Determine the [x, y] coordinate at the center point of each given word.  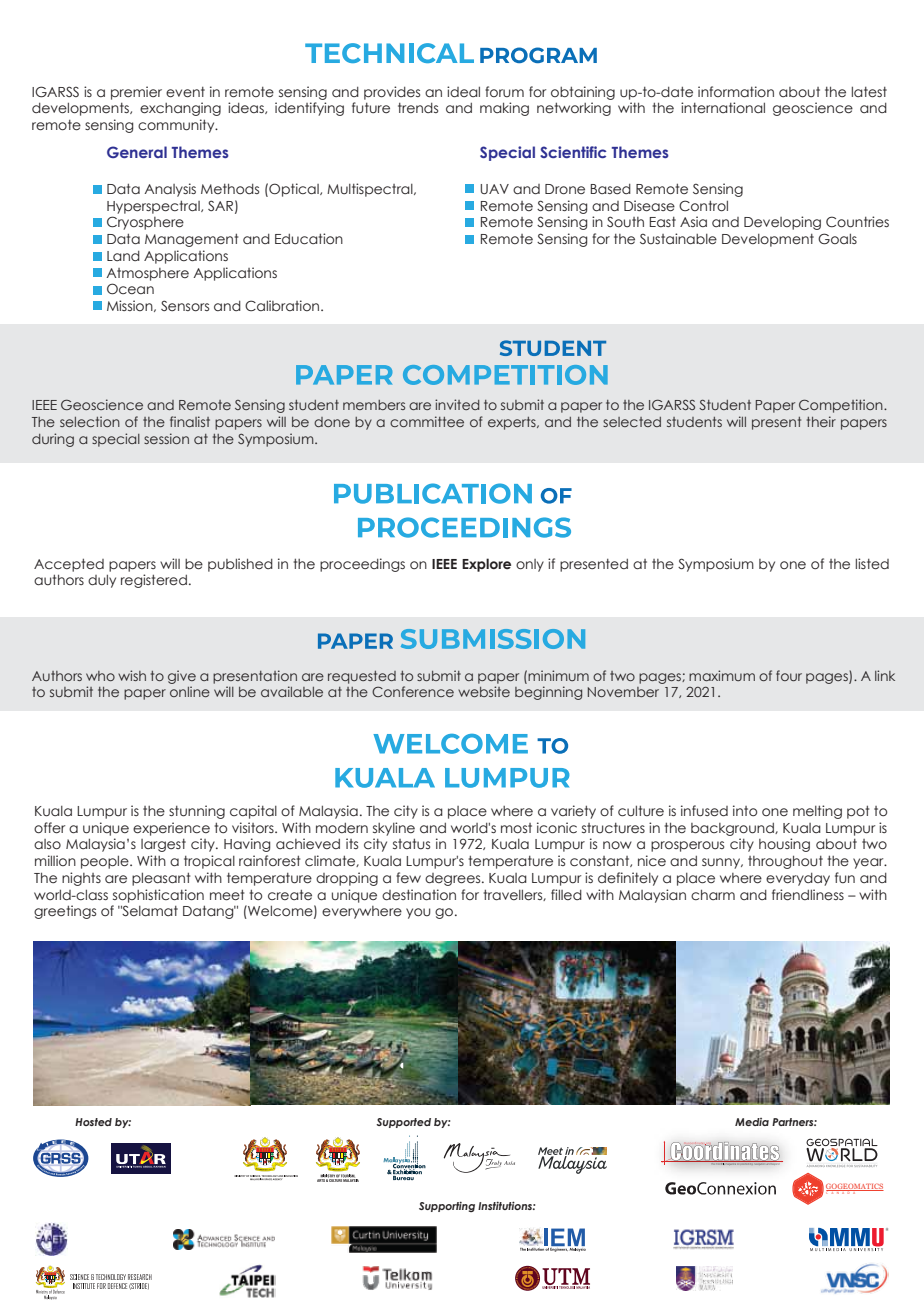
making [504, 109]
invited [457, 404]
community [177, 126]
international [723, 108]
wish [132, 675]
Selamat [149, 910]
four [789, 675]
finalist [190, 421]
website [484, 691]
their [821, 421]
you [418, 913]
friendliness [808, 895]
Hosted [93, 1122]
